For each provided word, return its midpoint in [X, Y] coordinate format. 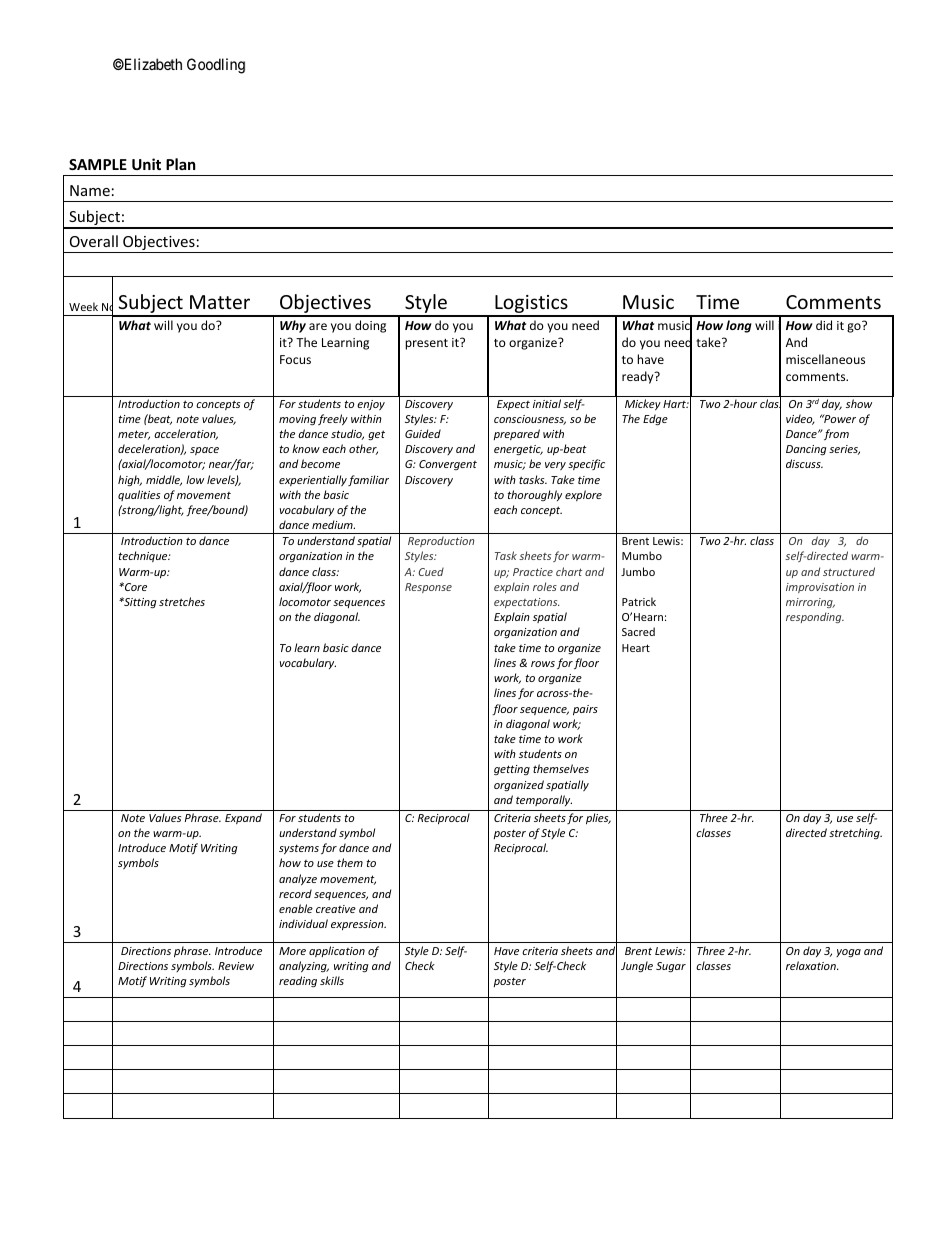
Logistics [531, 305]
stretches [182, 601]
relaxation [812, 965]
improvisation [820, 588]
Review [236, 966]
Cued [431, 571]
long [739, 326]
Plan [181, 164]
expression [358, 925]
